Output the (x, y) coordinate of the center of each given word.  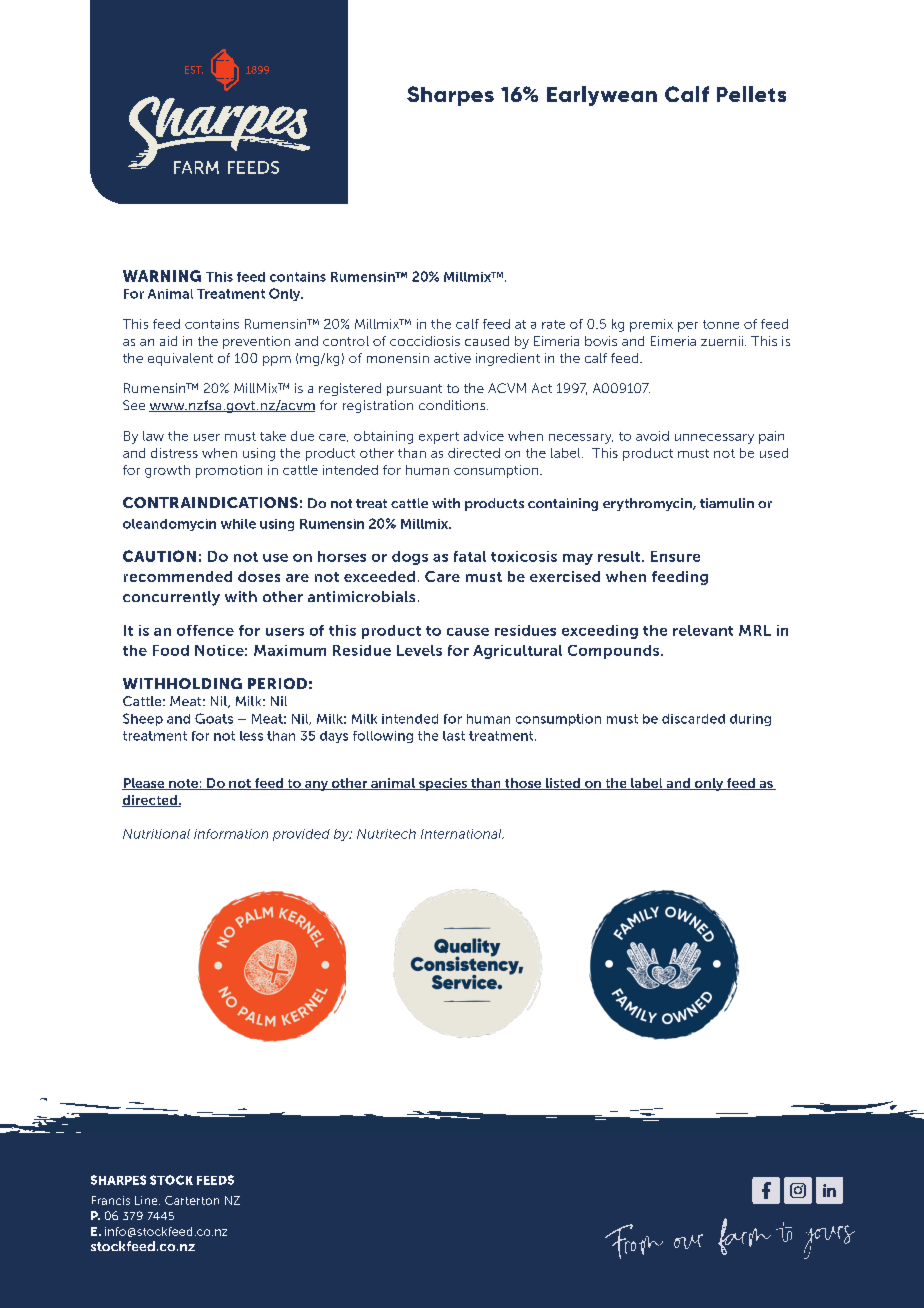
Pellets (751, 94)
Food (171, 650)
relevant (703, 630)
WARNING (162, 276)
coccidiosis (425, 341)
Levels (419, 650)
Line (147, 1200)
